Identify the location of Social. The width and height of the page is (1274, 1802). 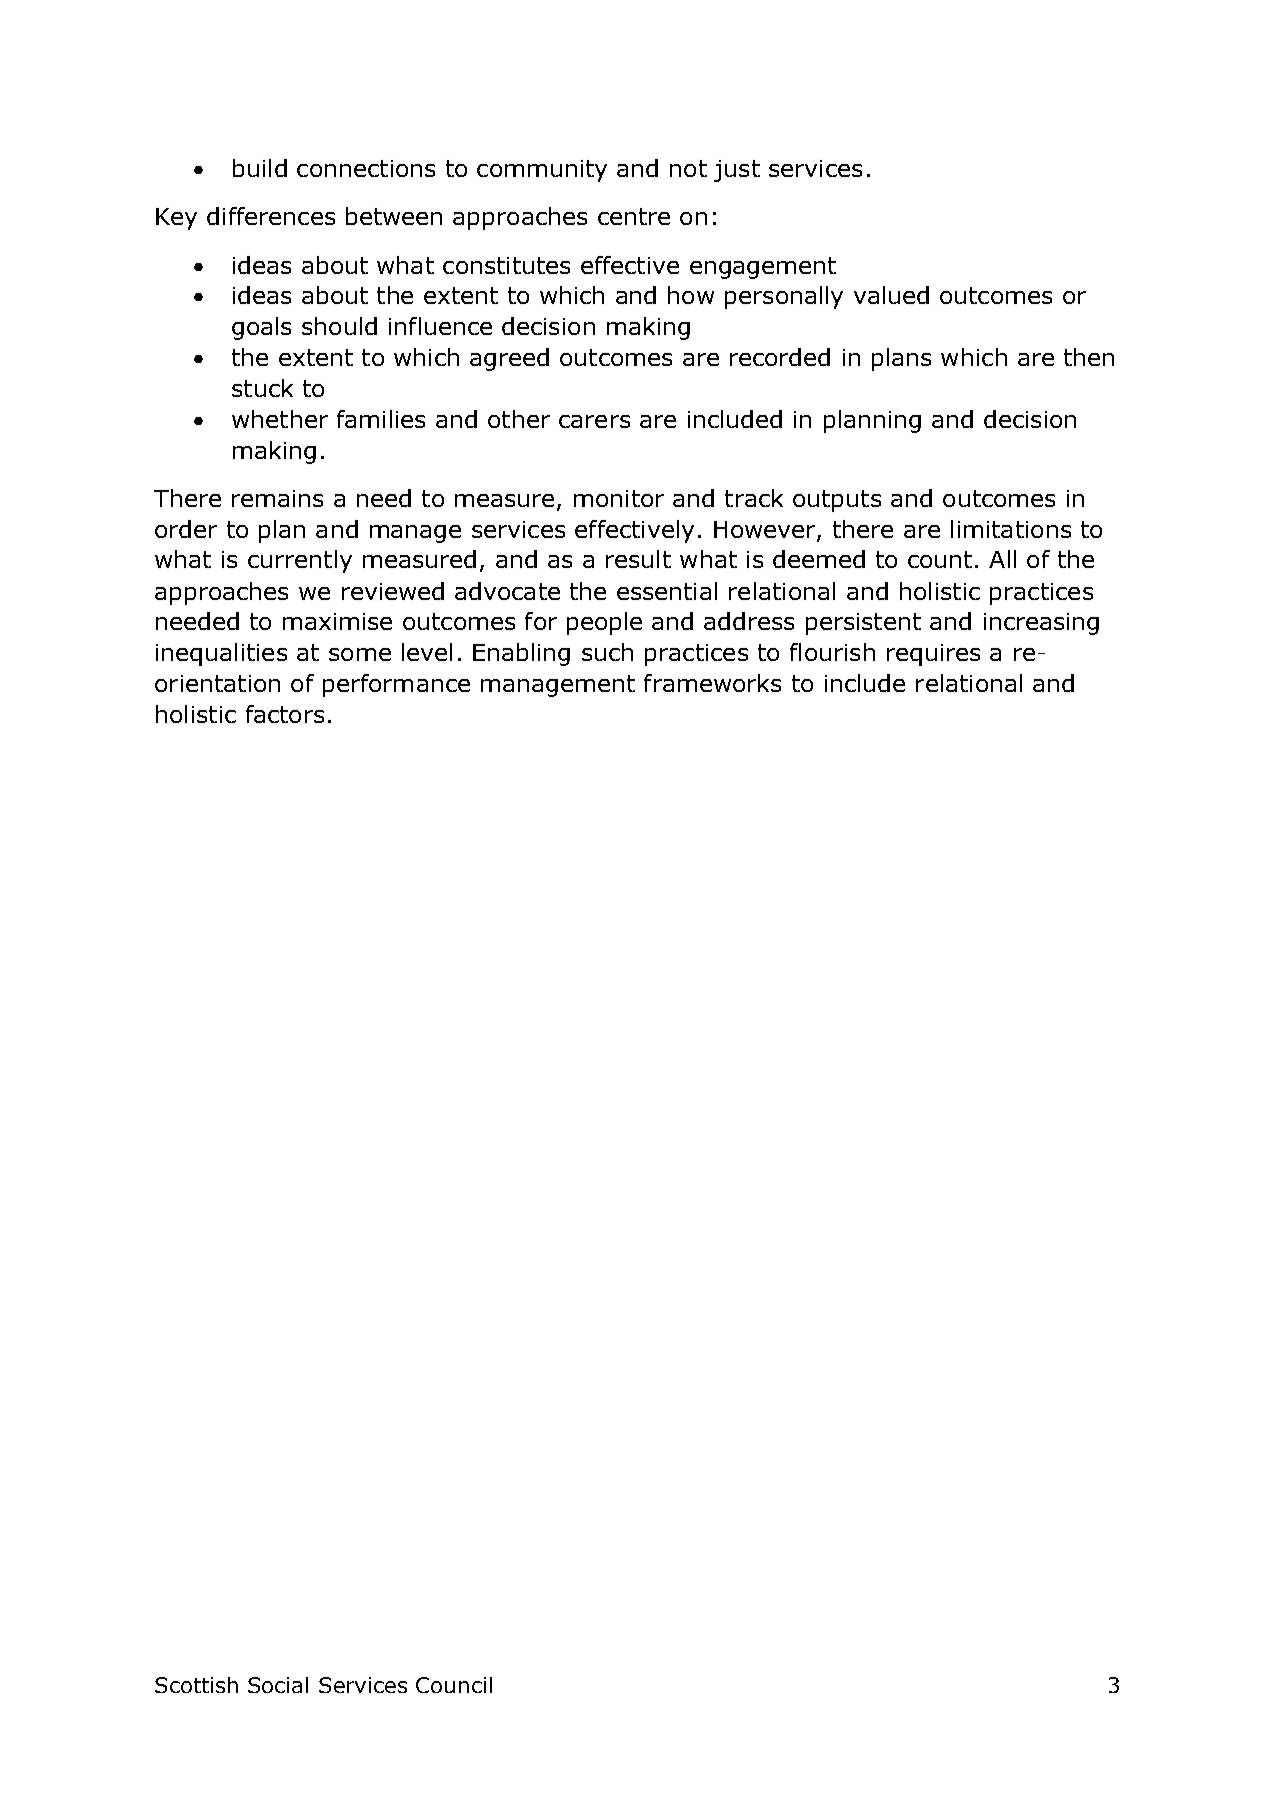
(278, 1685).
